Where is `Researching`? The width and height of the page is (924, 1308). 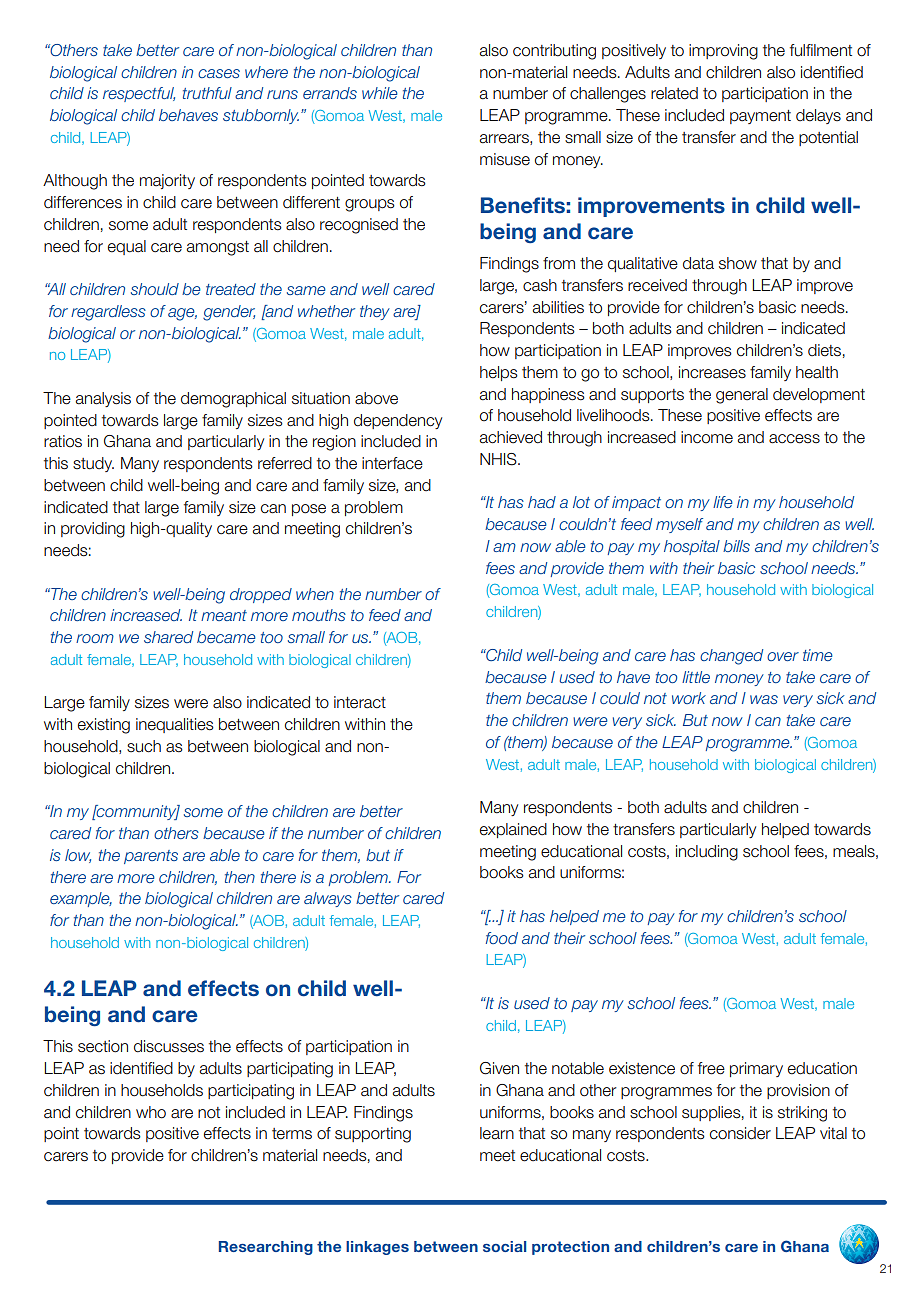
Researching is located at coordinates (266, 1248).
